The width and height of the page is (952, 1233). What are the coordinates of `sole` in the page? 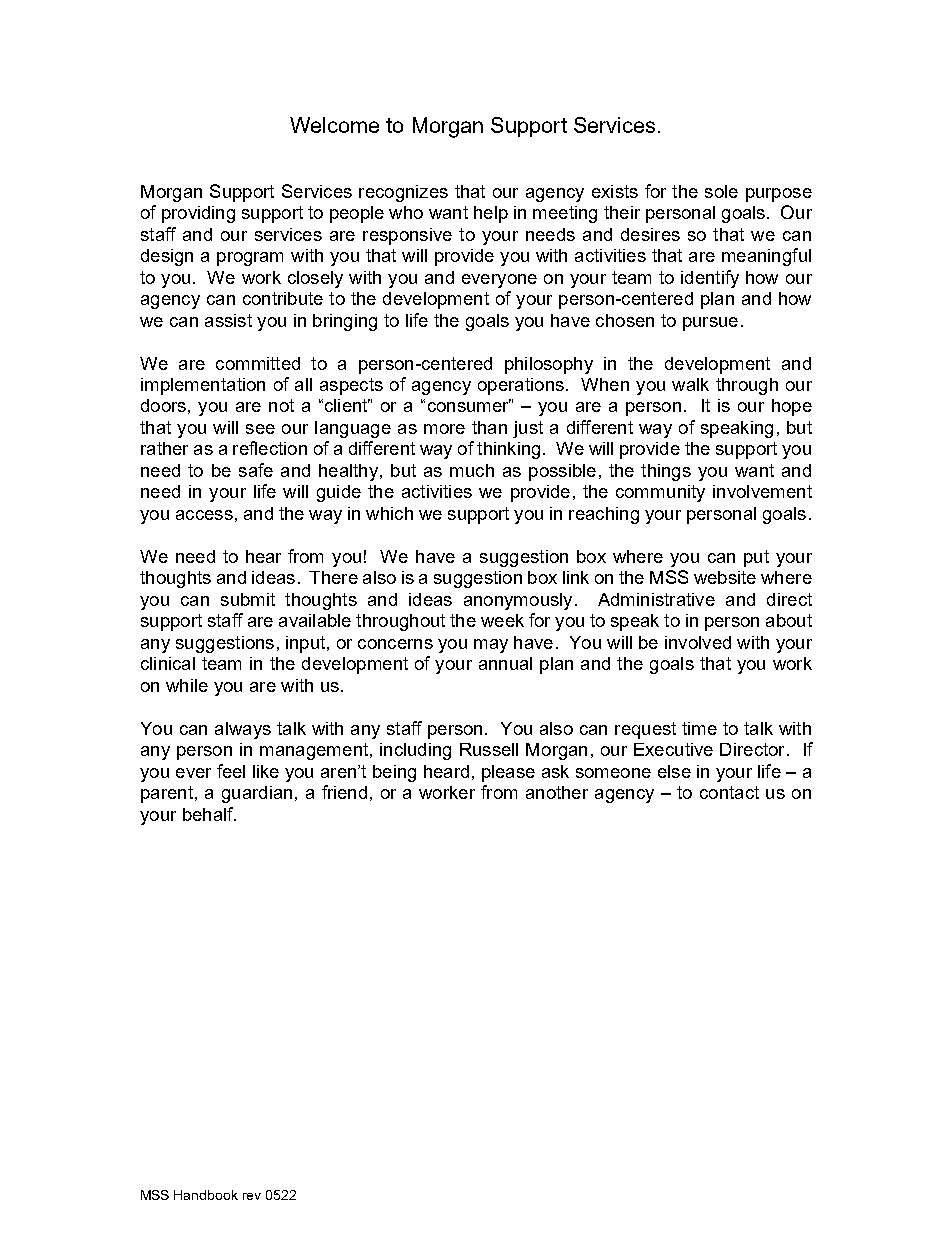 It's located at (721, 191).
